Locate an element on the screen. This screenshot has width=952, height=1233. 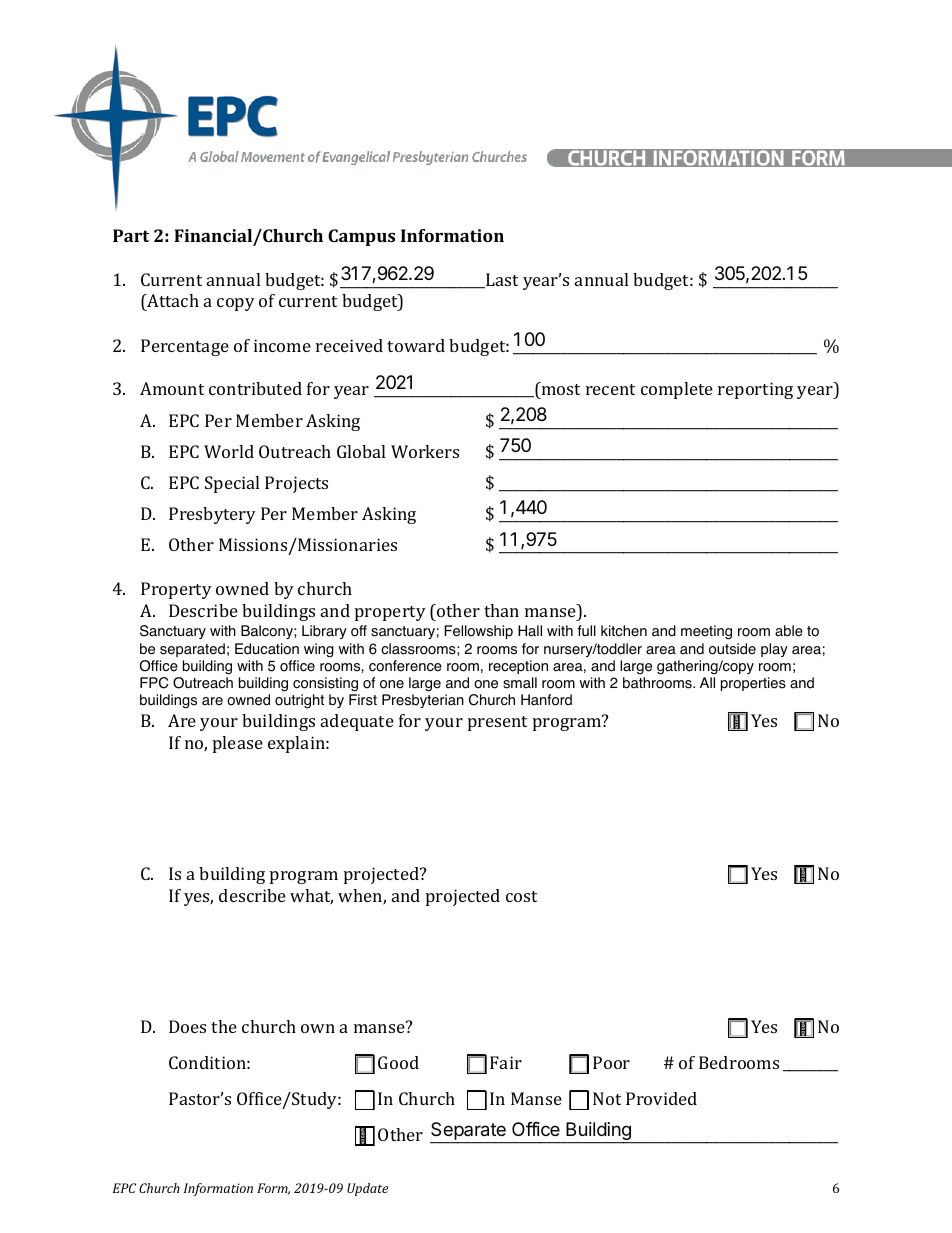
Provided is located at coordinates (661, 1098).
